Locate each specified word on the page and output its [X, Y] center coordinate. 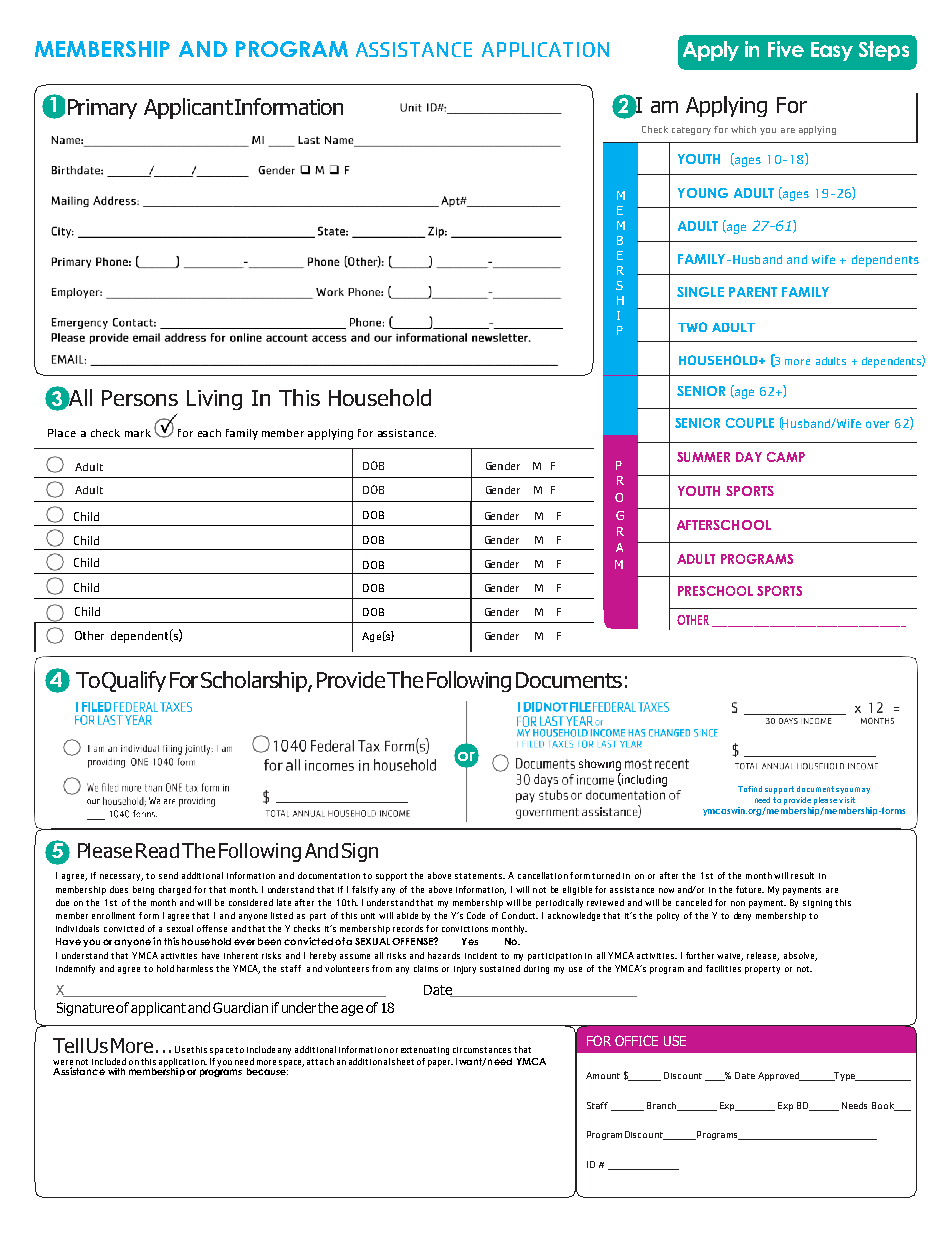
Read [157, 850]
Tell [68, 1045]
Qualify [134, 681]
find [755, 789]
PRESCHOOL [715, 591]
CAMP [786, 457]
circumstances [482, 1050]
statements [480, 876]
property [762, 970]
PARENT [753, 292]
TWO [692, 327]
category [691, 131]
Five [786, 49]
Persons [140, 398]
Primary [102, 109]
